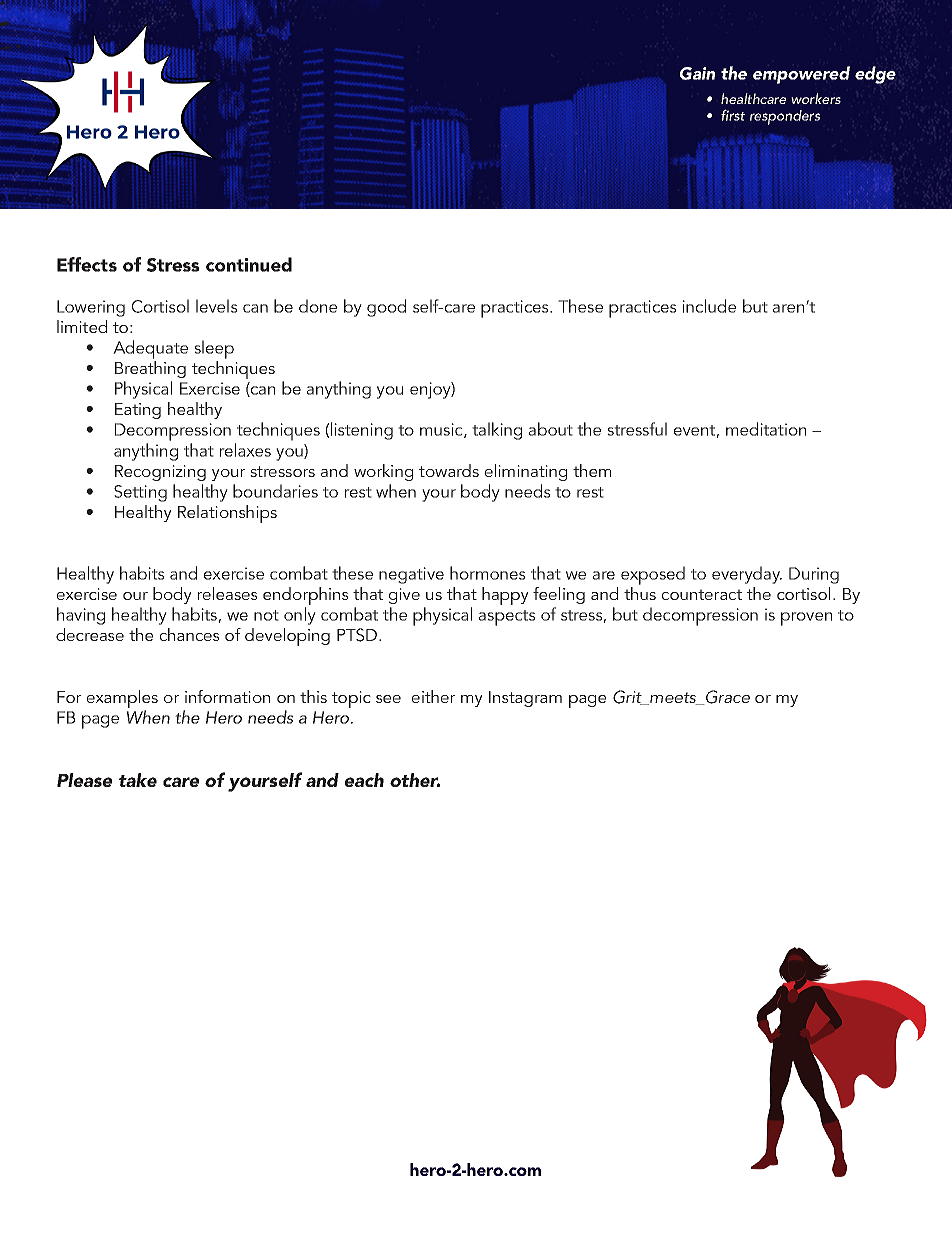 The height and width of the document is (1233, 952). What do you see at coordinates (227, 514) in the document?
I see `Relationships` at bounding box center [227, 514].
